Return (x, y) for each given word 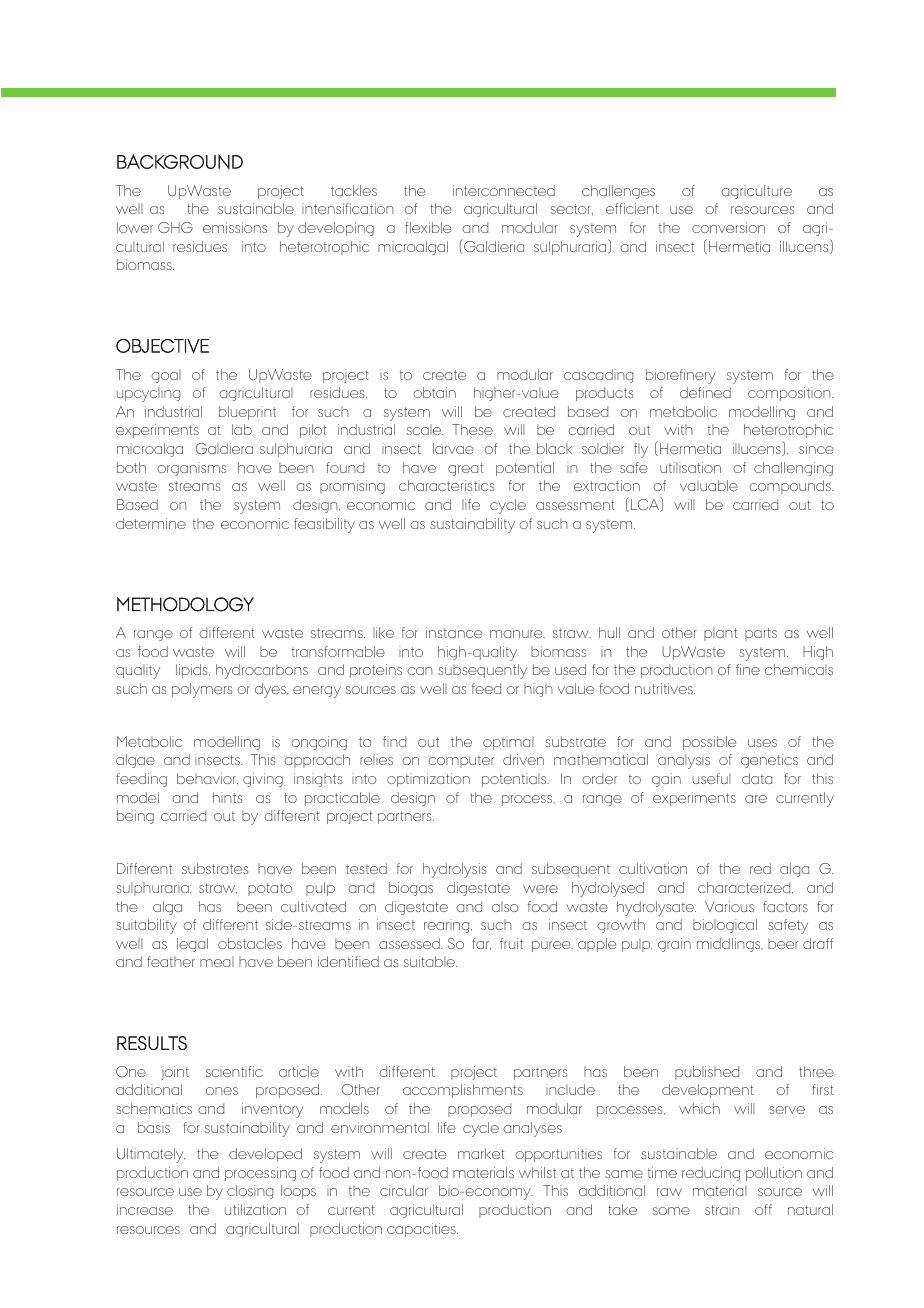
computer (461, 761)
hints (227, 797)
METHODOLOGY (185, 604)
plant (720, 634)
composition (790, 394)
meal (217, 961)
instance (454, 632)
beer (783, 943)
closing (250, 1192)
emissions (235, 227)
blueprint (247, 413)
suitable (430, 961)
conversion (728, 227)
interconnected (504, 190)
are (756, 799)
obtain (434, 392)
